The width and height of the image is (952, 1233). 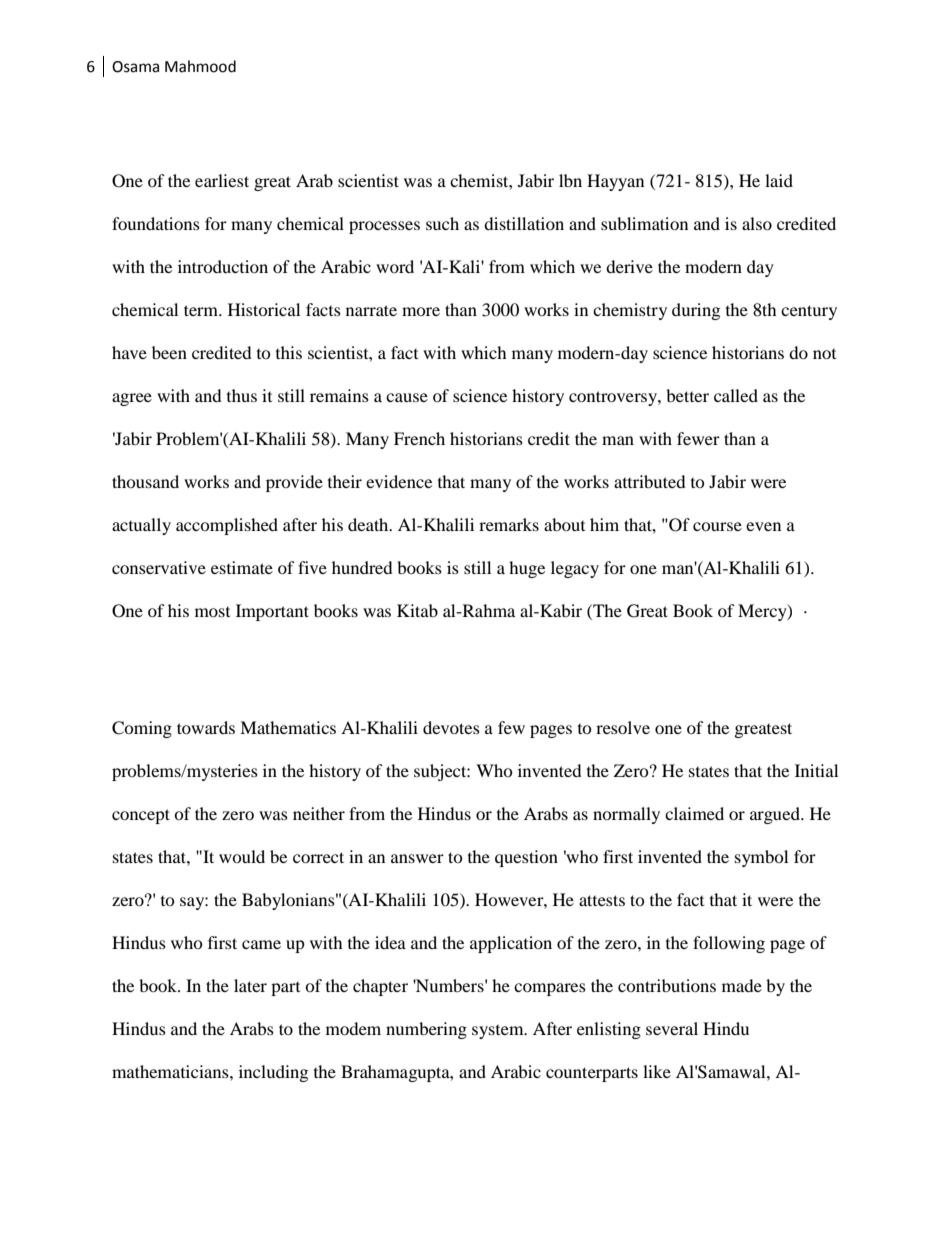 What do you see at coordinates (527, 569) in the image?
I see `huge` at bounding box center [527, 569].
